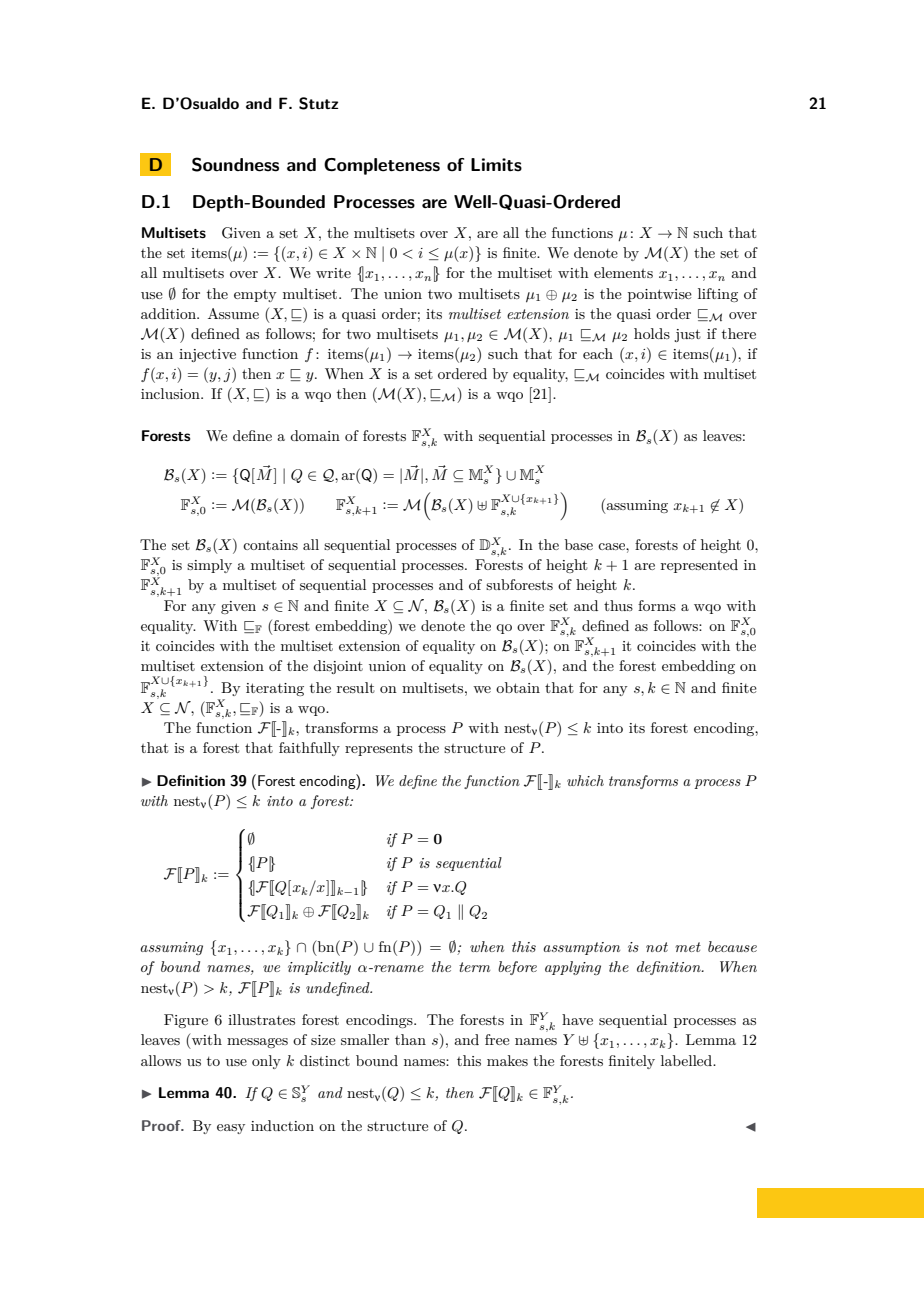 The height and width of the screenshot is (1308, 924). Describe the element at coordinates (231, 1129) in the screenshot. I see `easy` at that location.
